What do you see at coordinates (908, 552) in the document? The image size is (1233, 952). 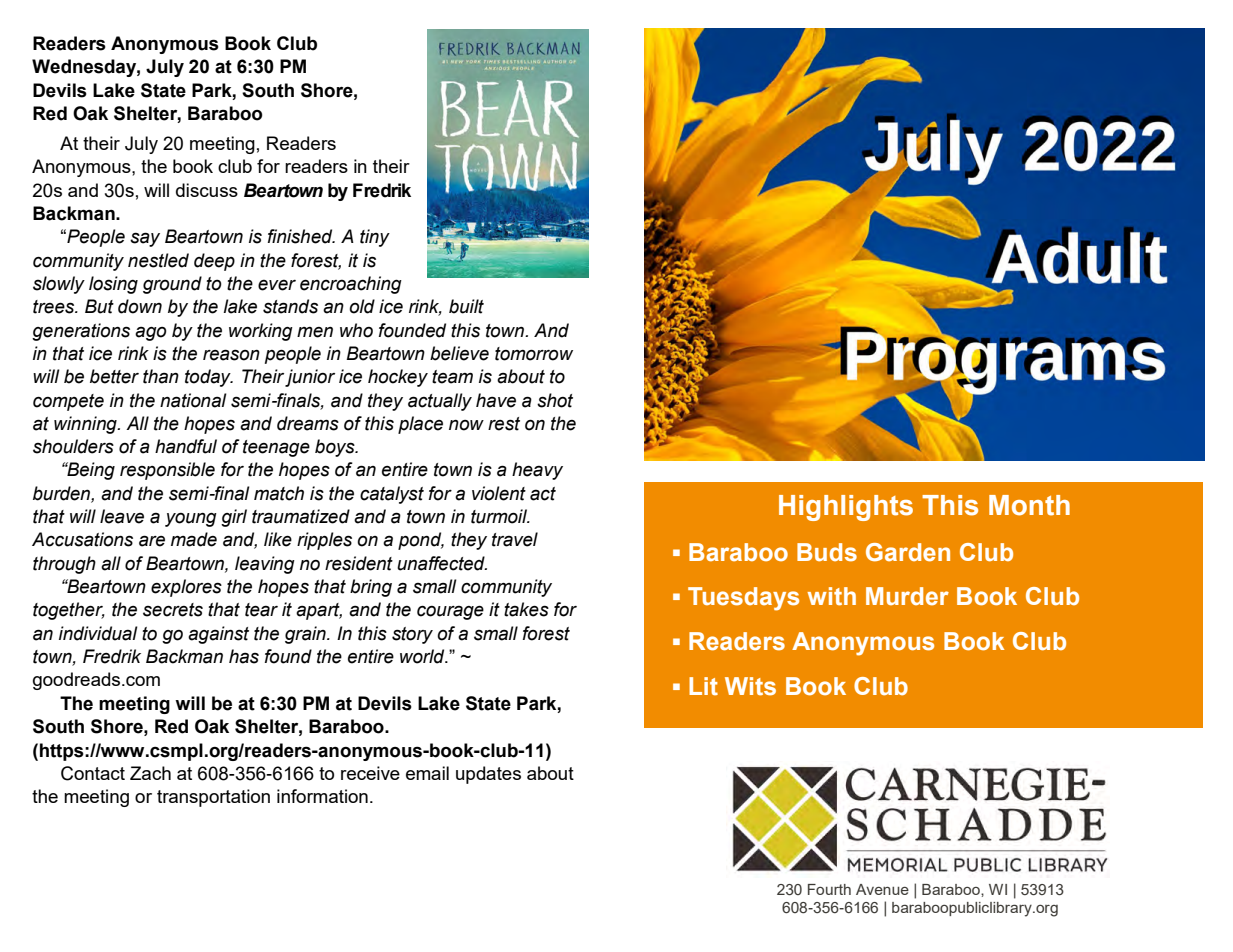 I see `Garden` at bounding box center [908, 552].
